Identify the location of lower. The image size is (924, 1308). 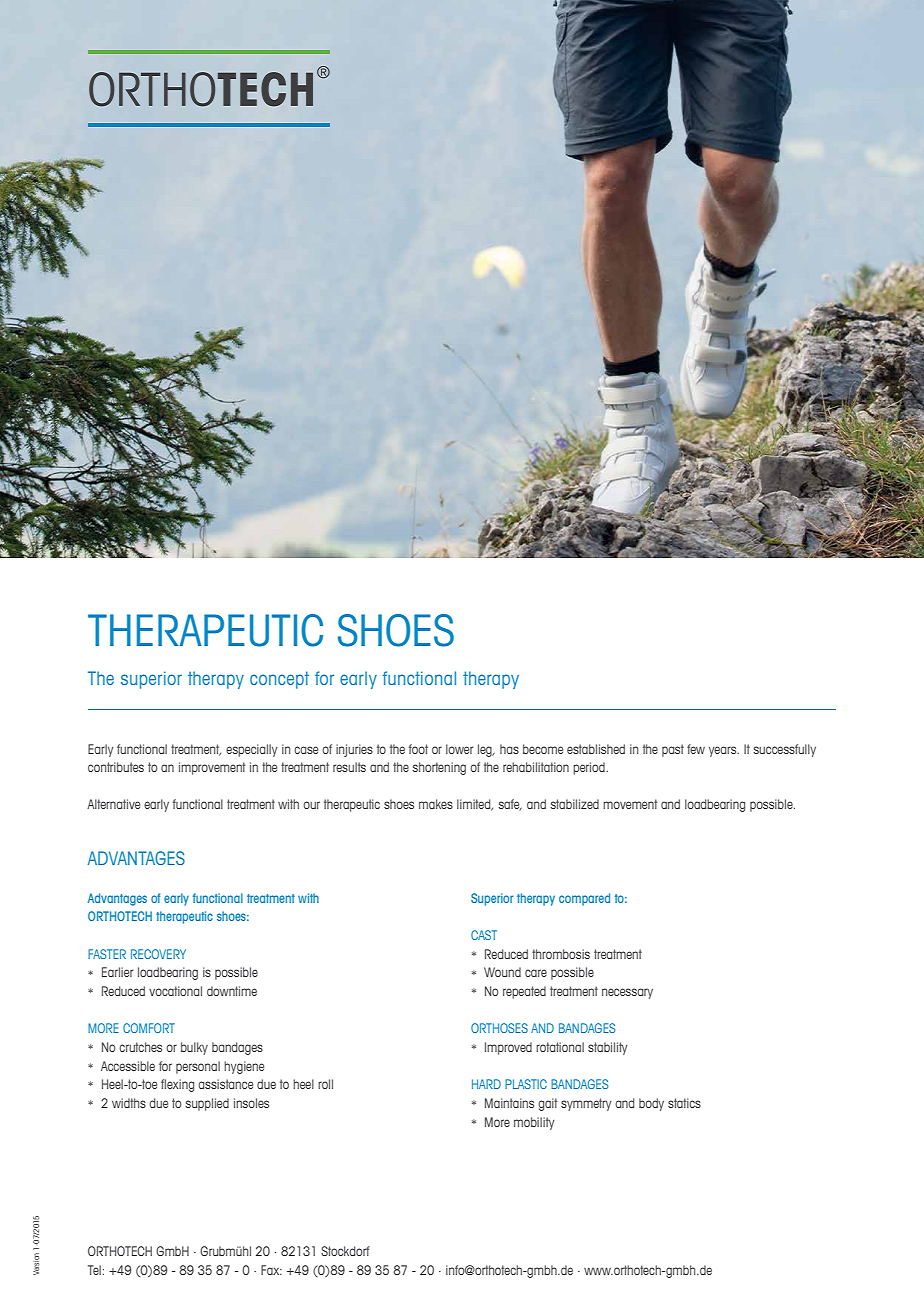
(459, 749).
